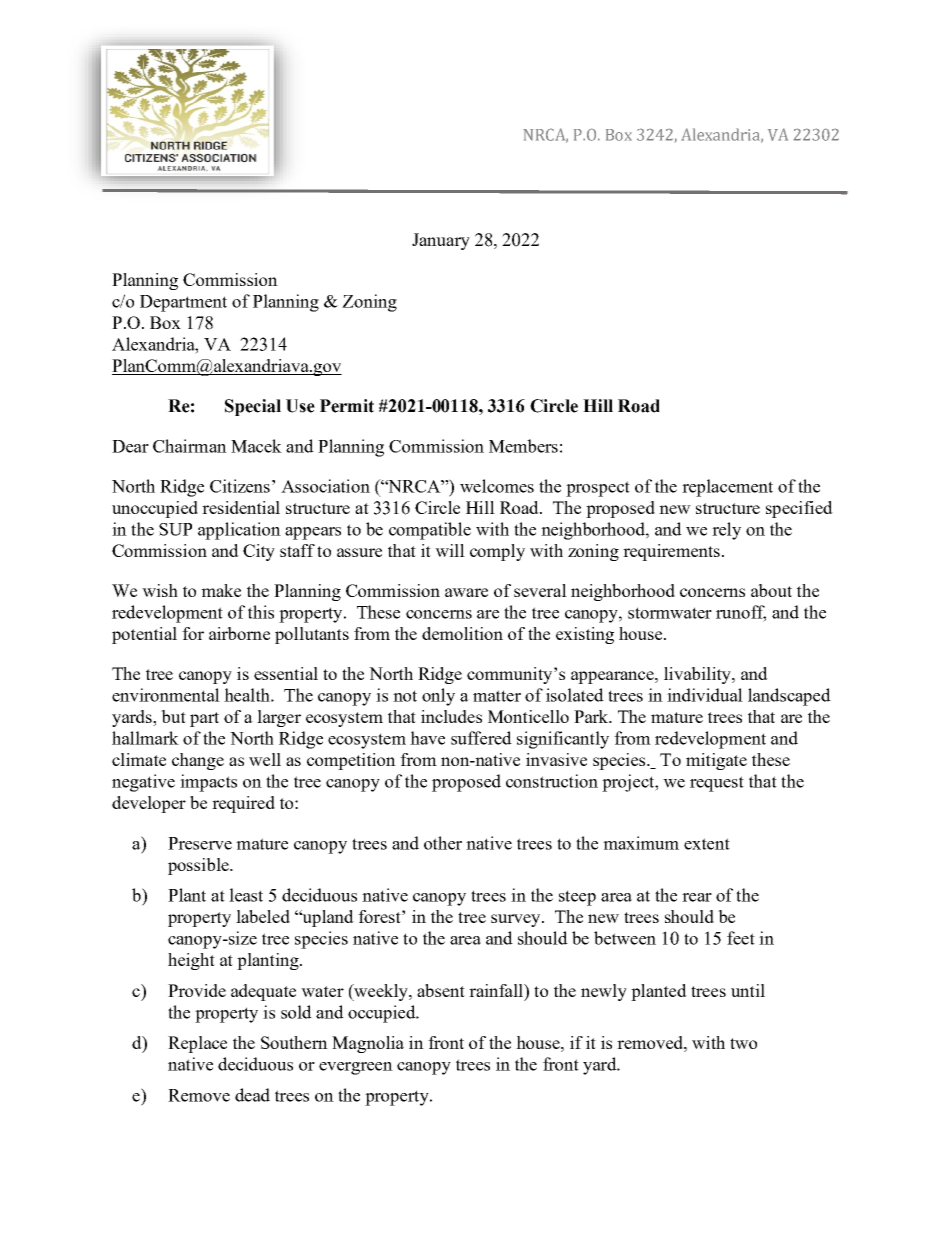  I want to click on request, so click(717, 784).
